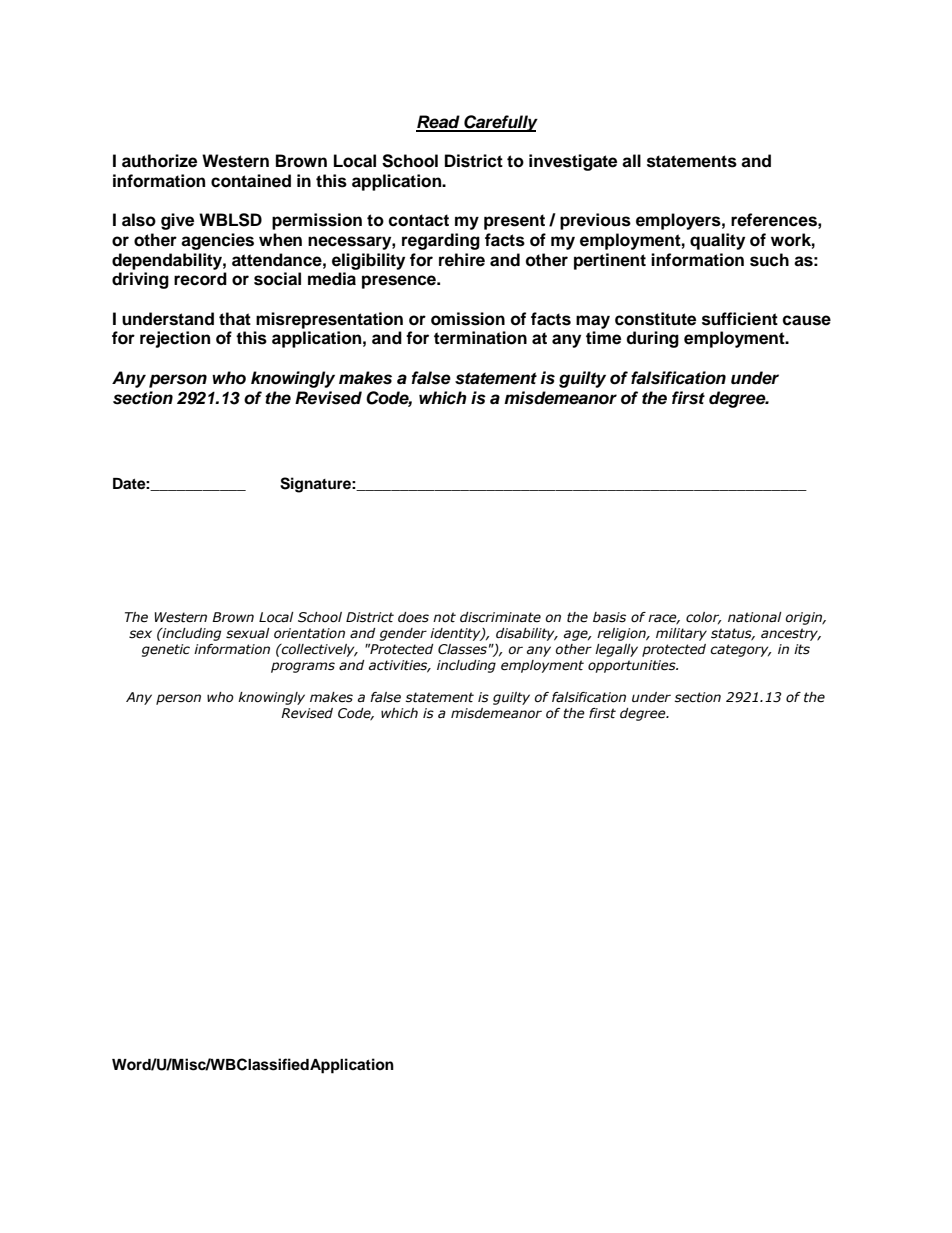 The height and width of the page is (1233, 952). What do you see at coordinates (500, 617) in the page?
I see `discriminate` at bounding box center [500, 617].
